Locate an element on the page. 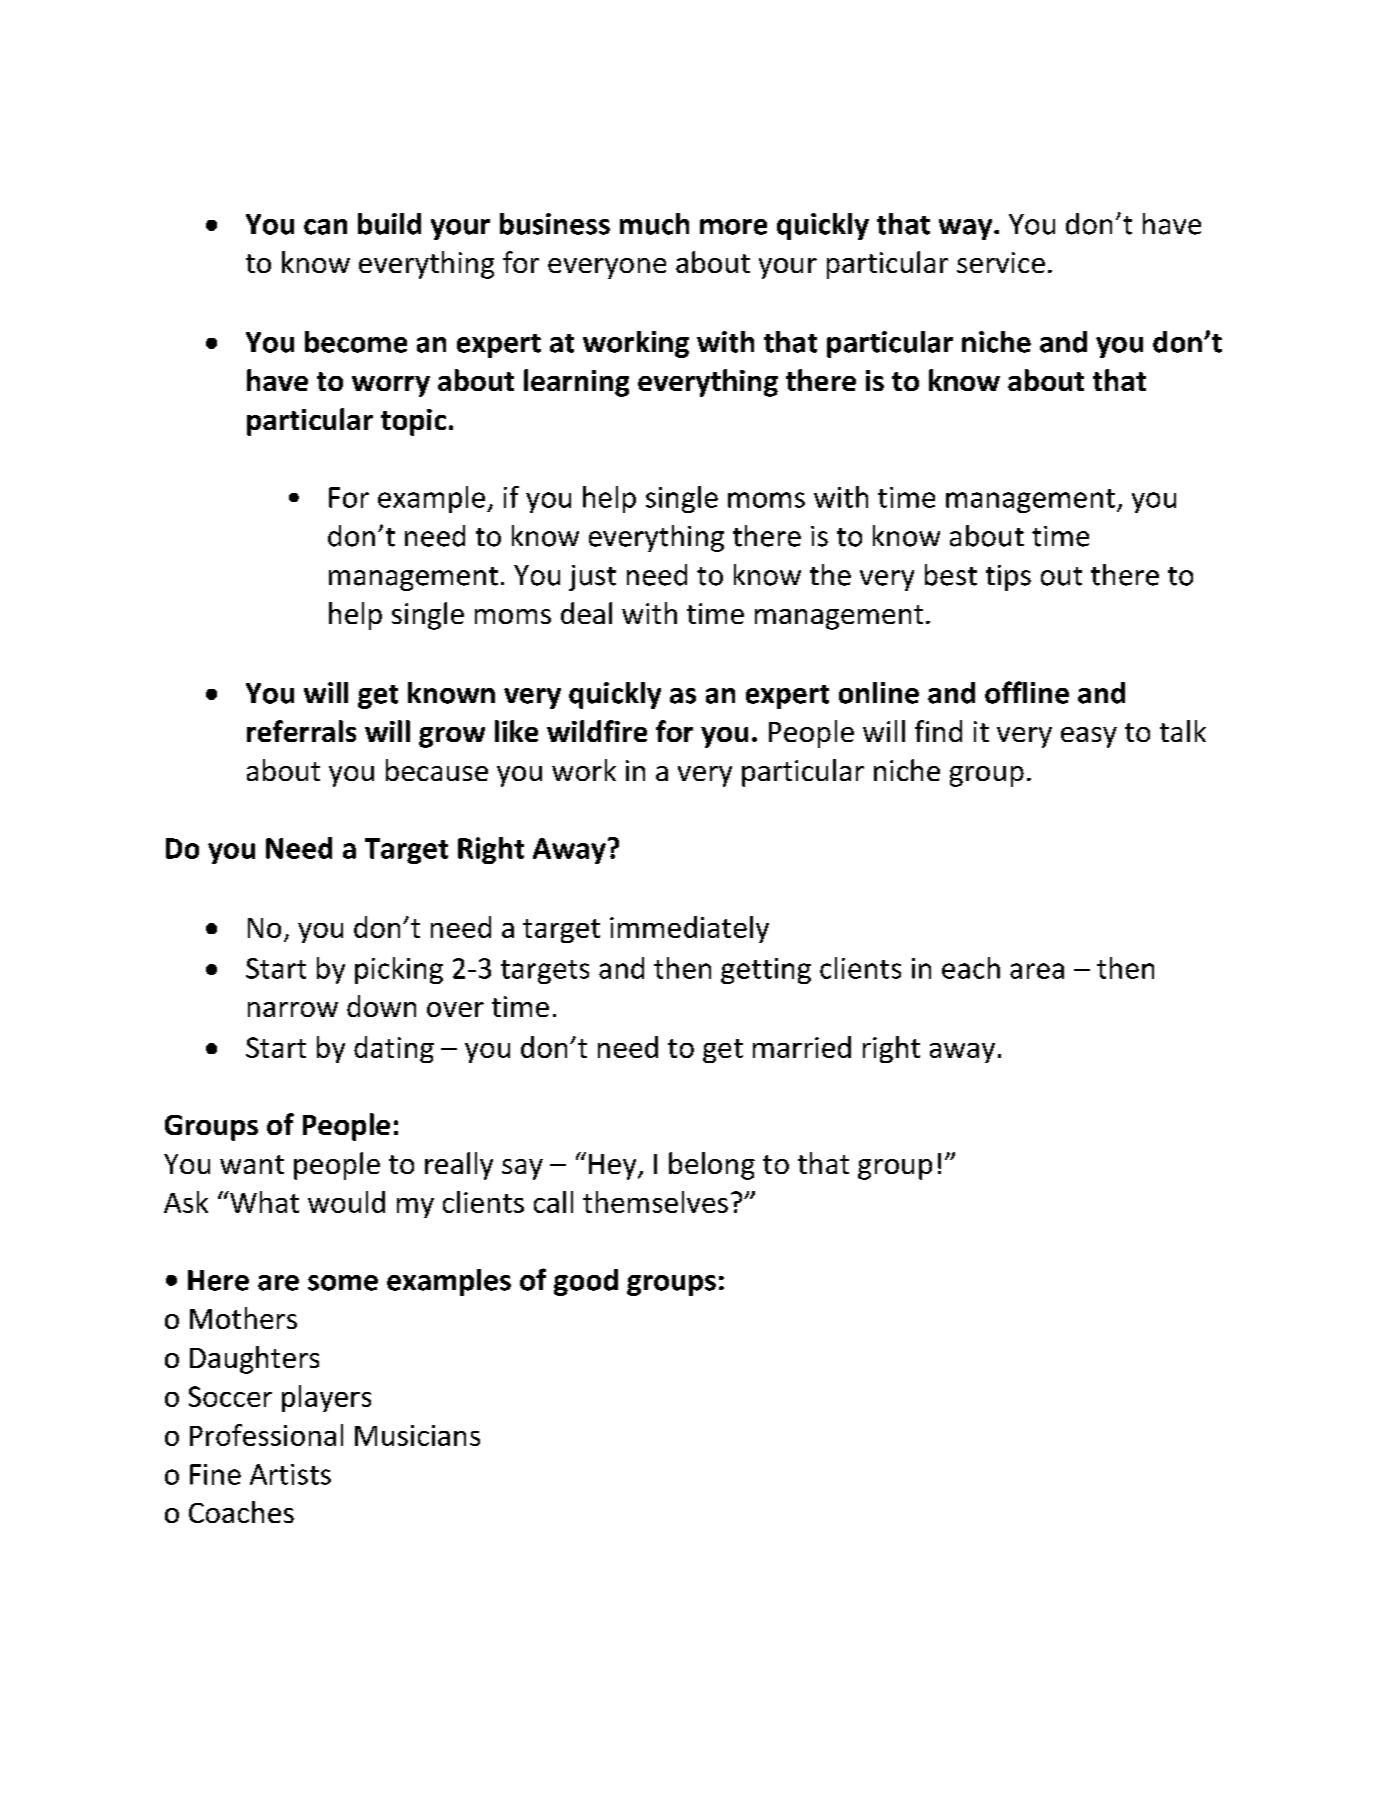 The image size is (1389, 1798). Artists is located at coordinates (290, 1474).
